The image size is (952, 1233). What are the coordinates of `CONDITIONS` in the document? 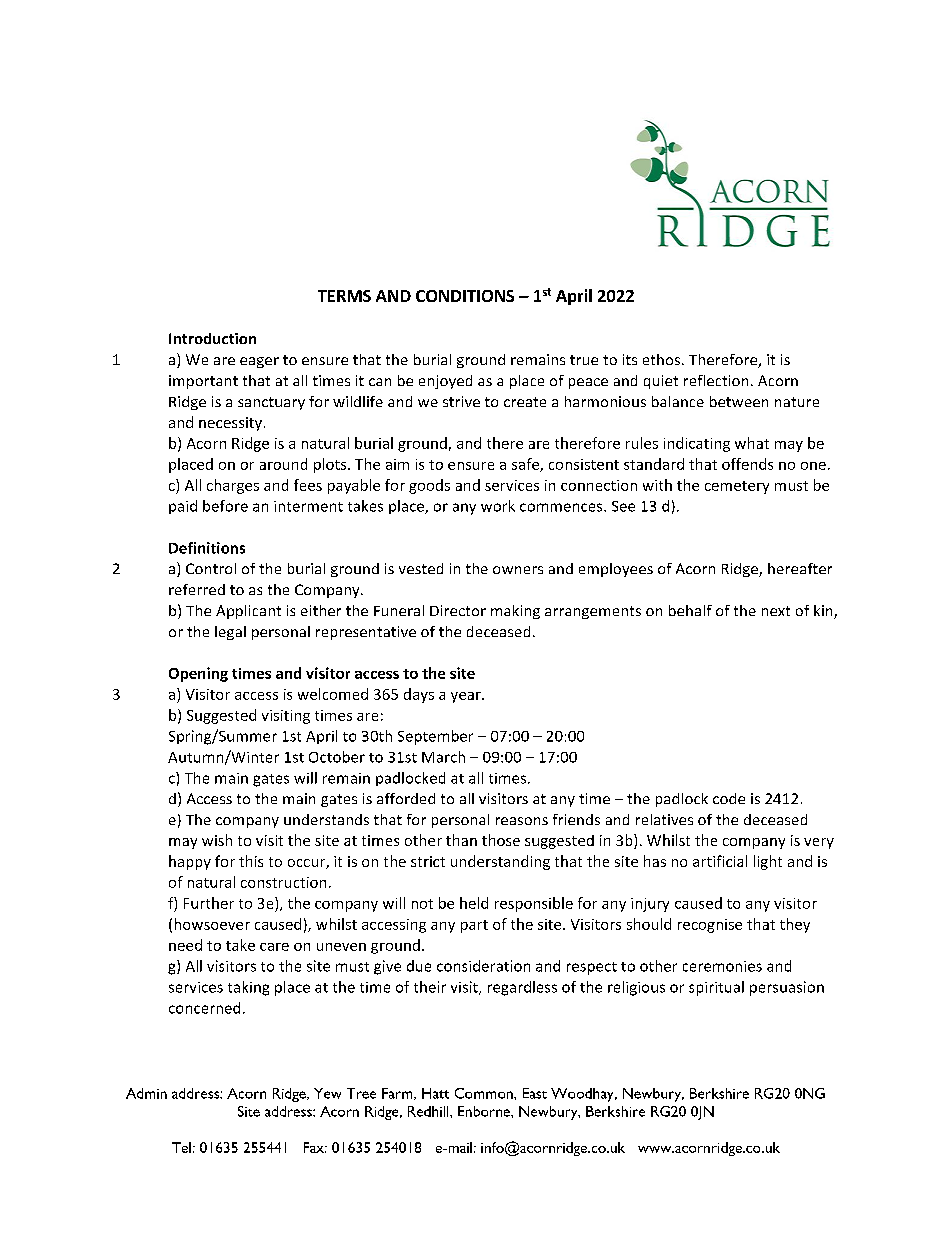 It's located at (465, 296).
